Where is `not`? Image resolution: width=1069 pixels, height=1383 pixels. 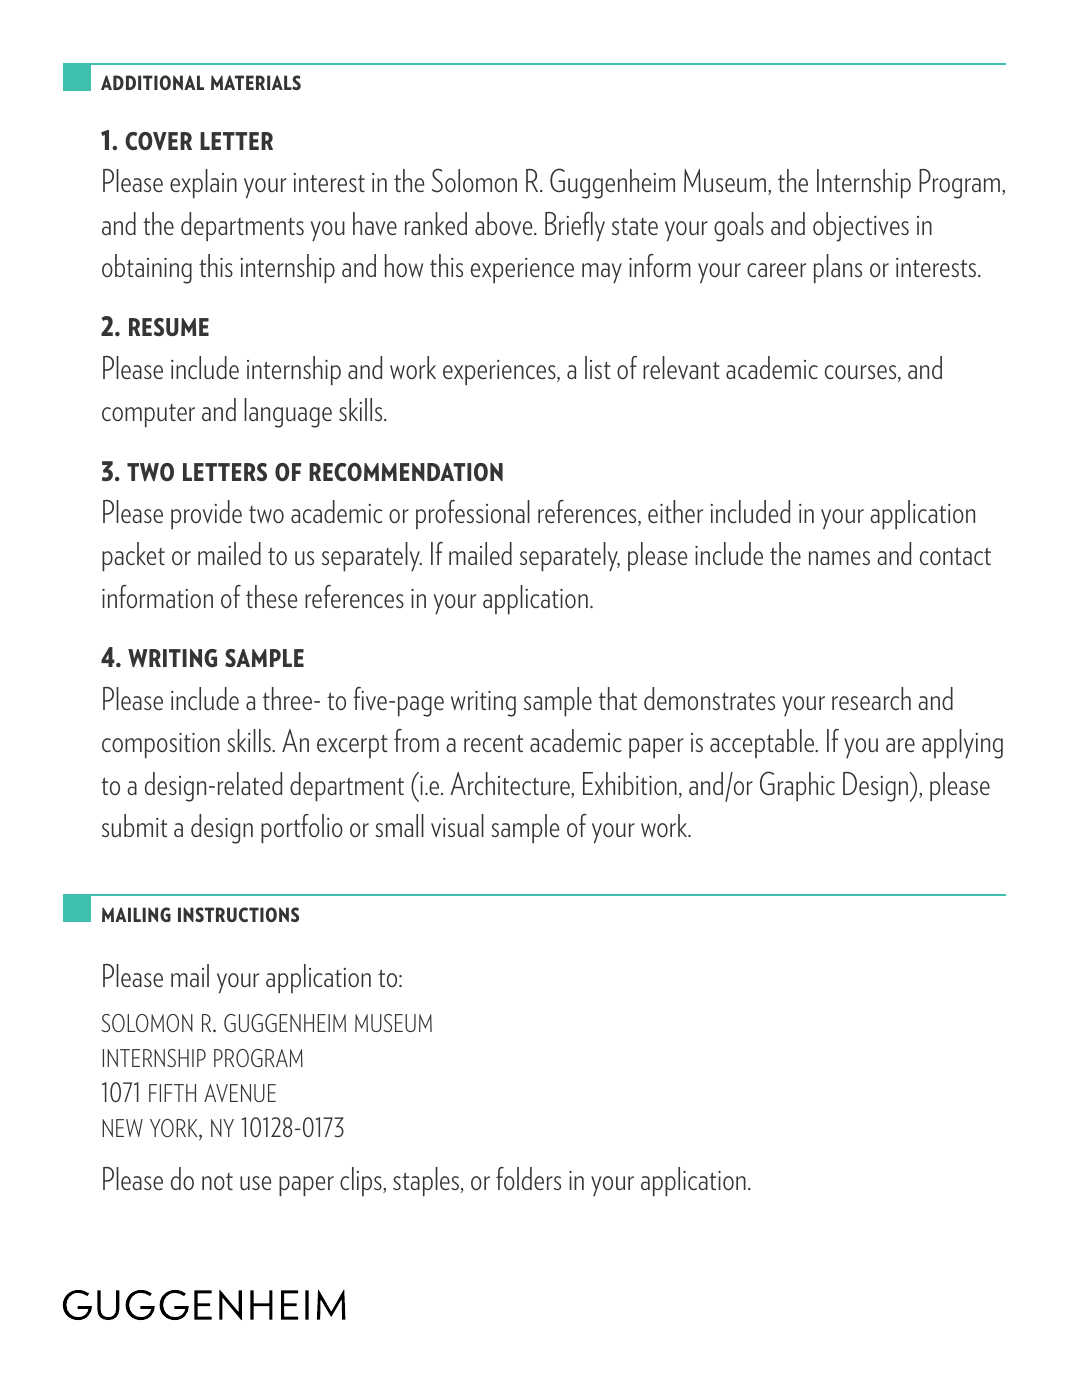 not is located at coordinates (217, 1182).
